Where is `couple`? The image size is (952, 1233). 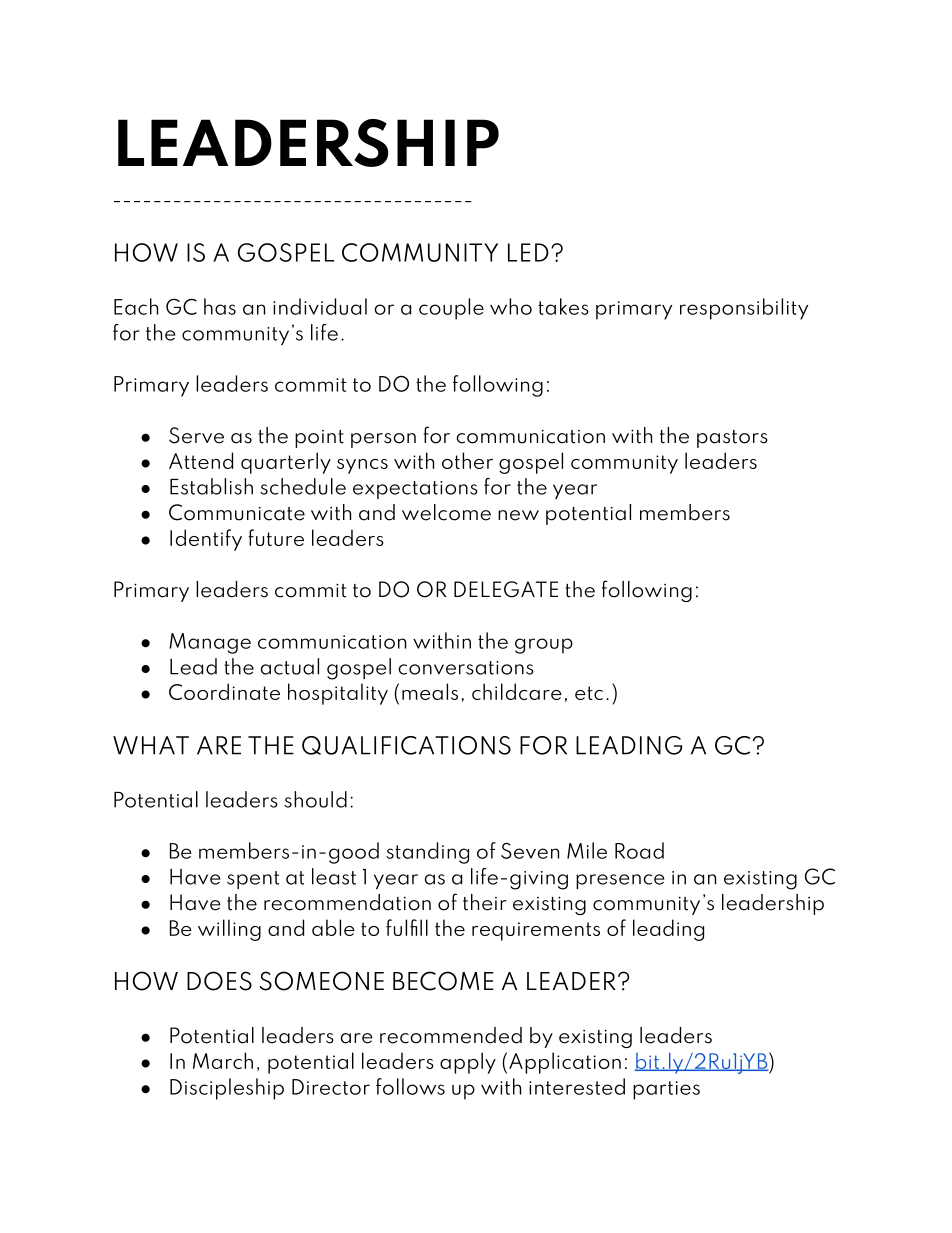
couple is located at coordinates (451, 309).
